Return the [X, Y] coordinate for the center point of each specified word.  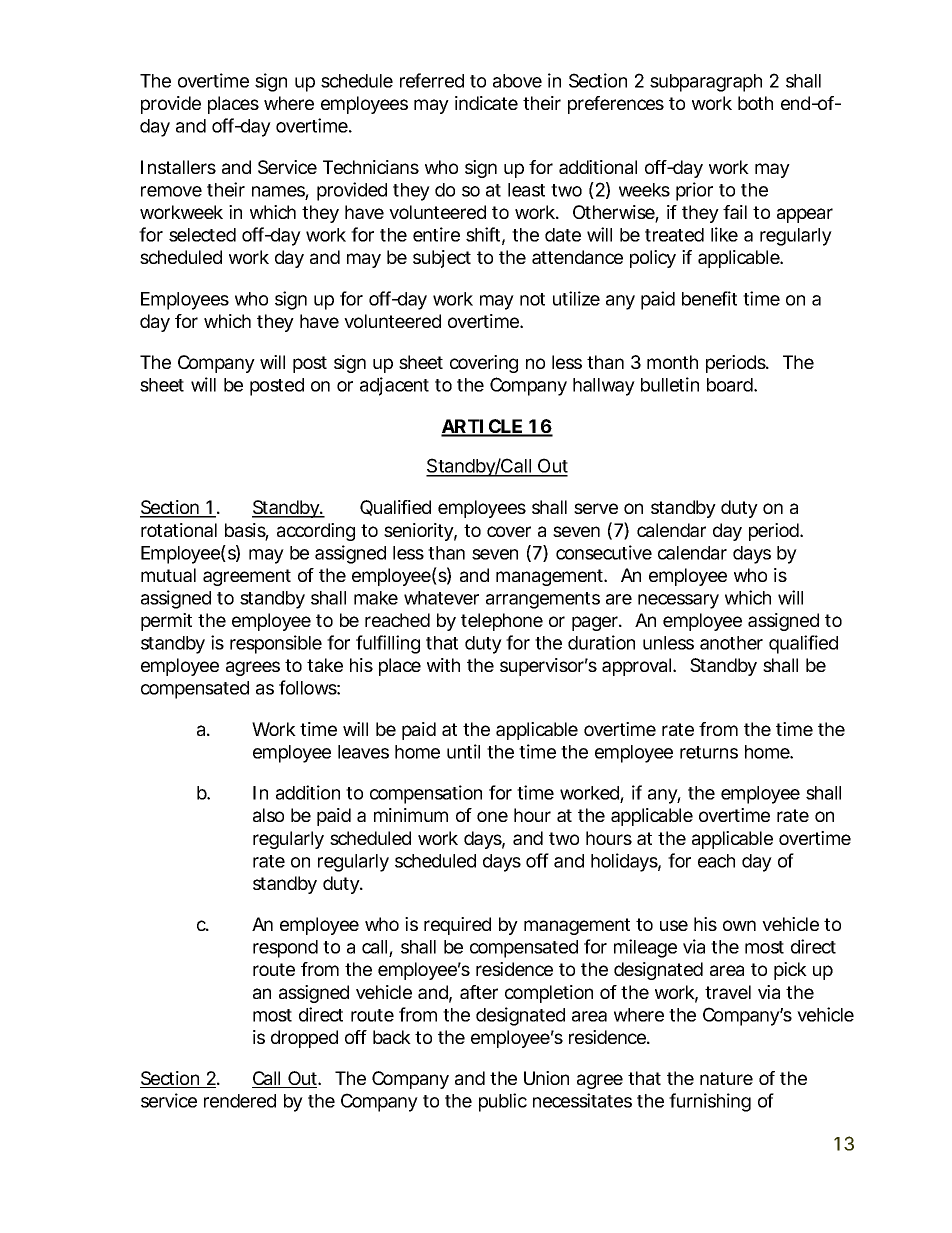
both [755, 103]
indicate [486, 103]
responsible [276, 644]
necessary [678, 601]
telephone [502, 622]
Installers [178, 167]
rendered [240, 1101]
